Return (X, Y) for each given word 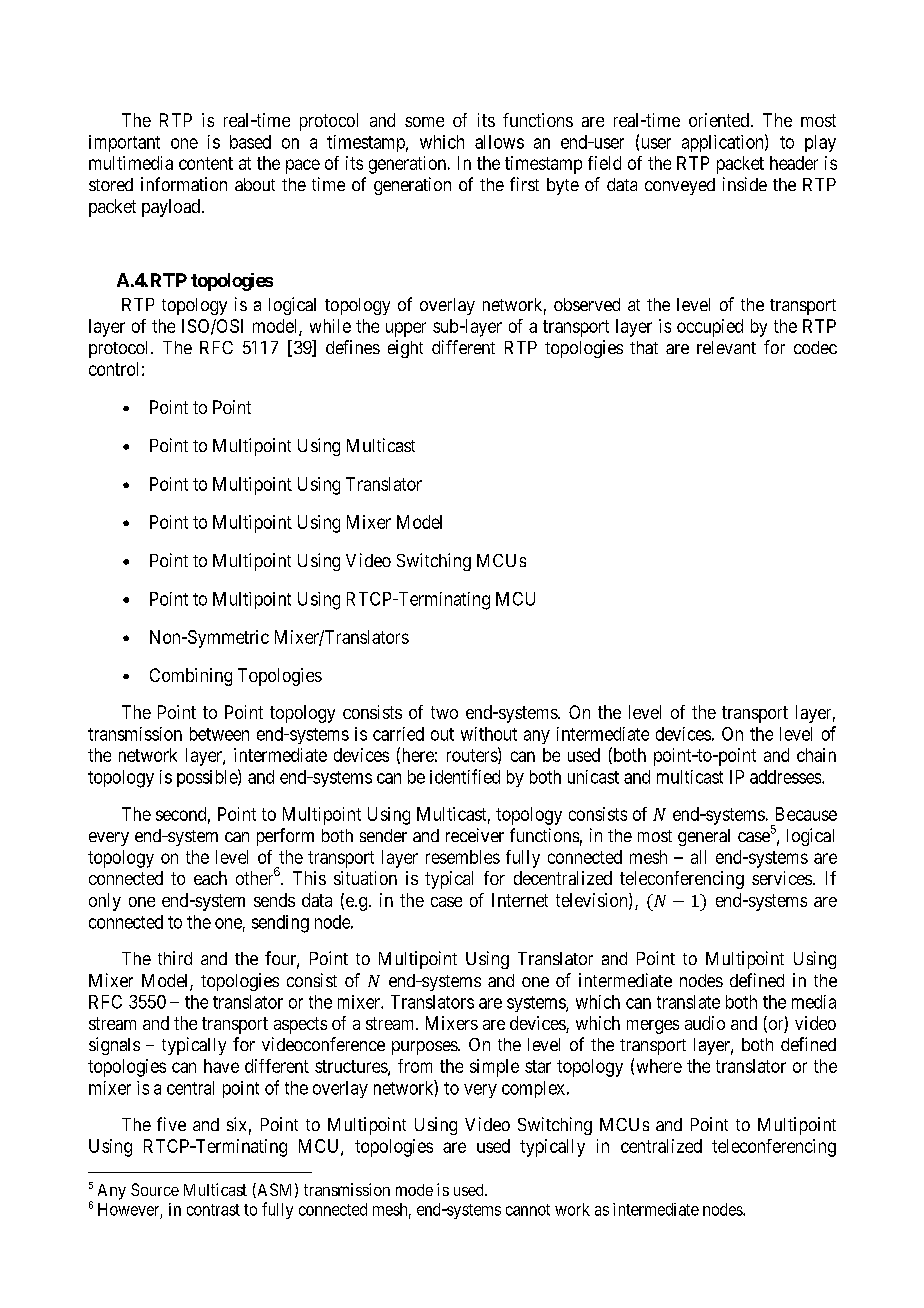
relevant (726, 347)
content (206, 163)
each (210, 878)
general (704, 837)
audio (705, 1023)
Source (155, 1189)
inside (745, 184)
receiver (475, 835)
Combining (191, 677)
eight (405, 349)
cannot (528, 1210)
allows (499, 142)
